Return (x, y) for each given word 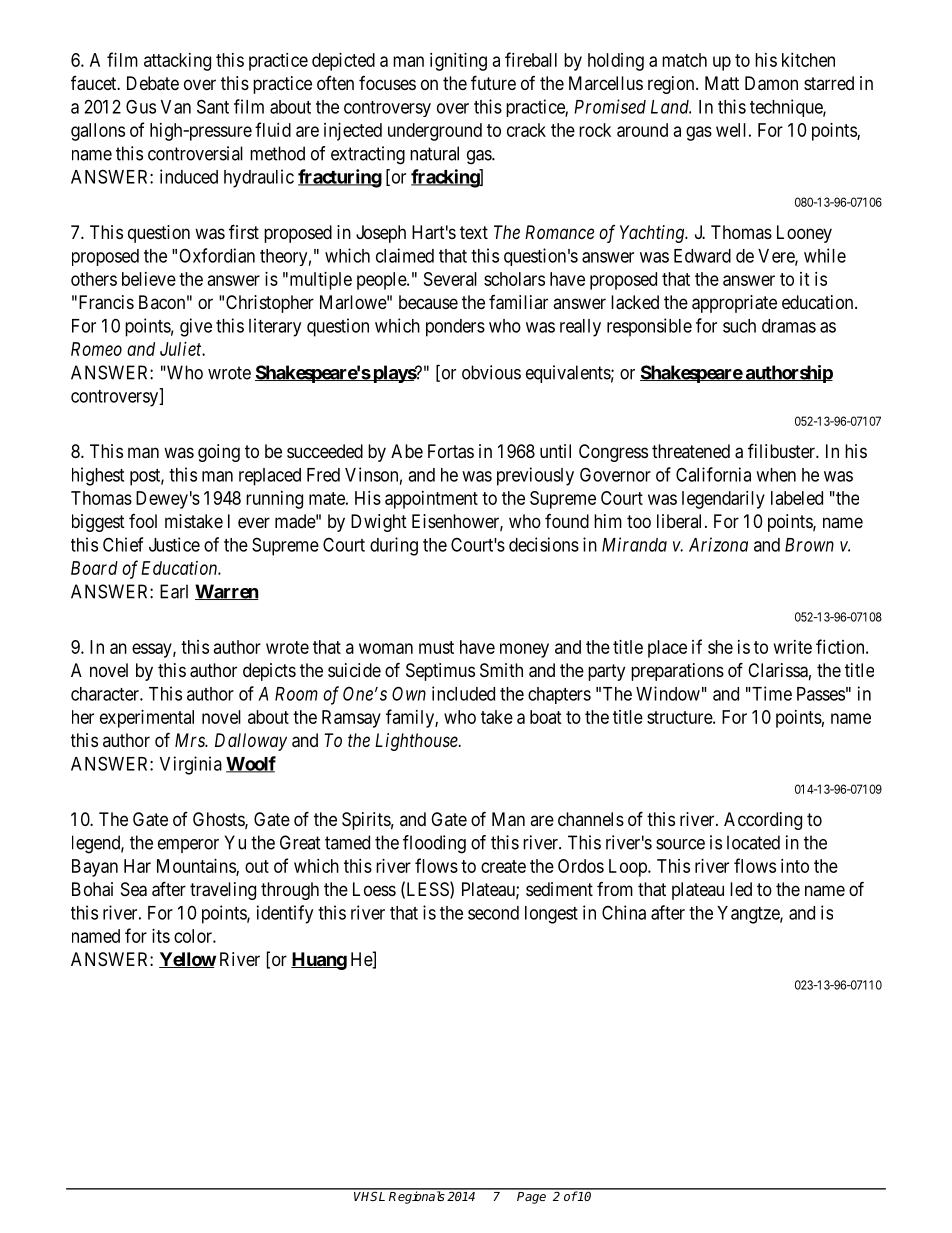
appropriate (734, 304)
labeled (797, 498)
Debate (153, 83)
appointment (431, 500)
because (428, 302)
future (493, 82)
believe (149, 279)
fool (143, 521)
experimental (147, 719)
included (463, 693)
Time (771, 693)
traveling (223, 891)
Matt (722, 83)
